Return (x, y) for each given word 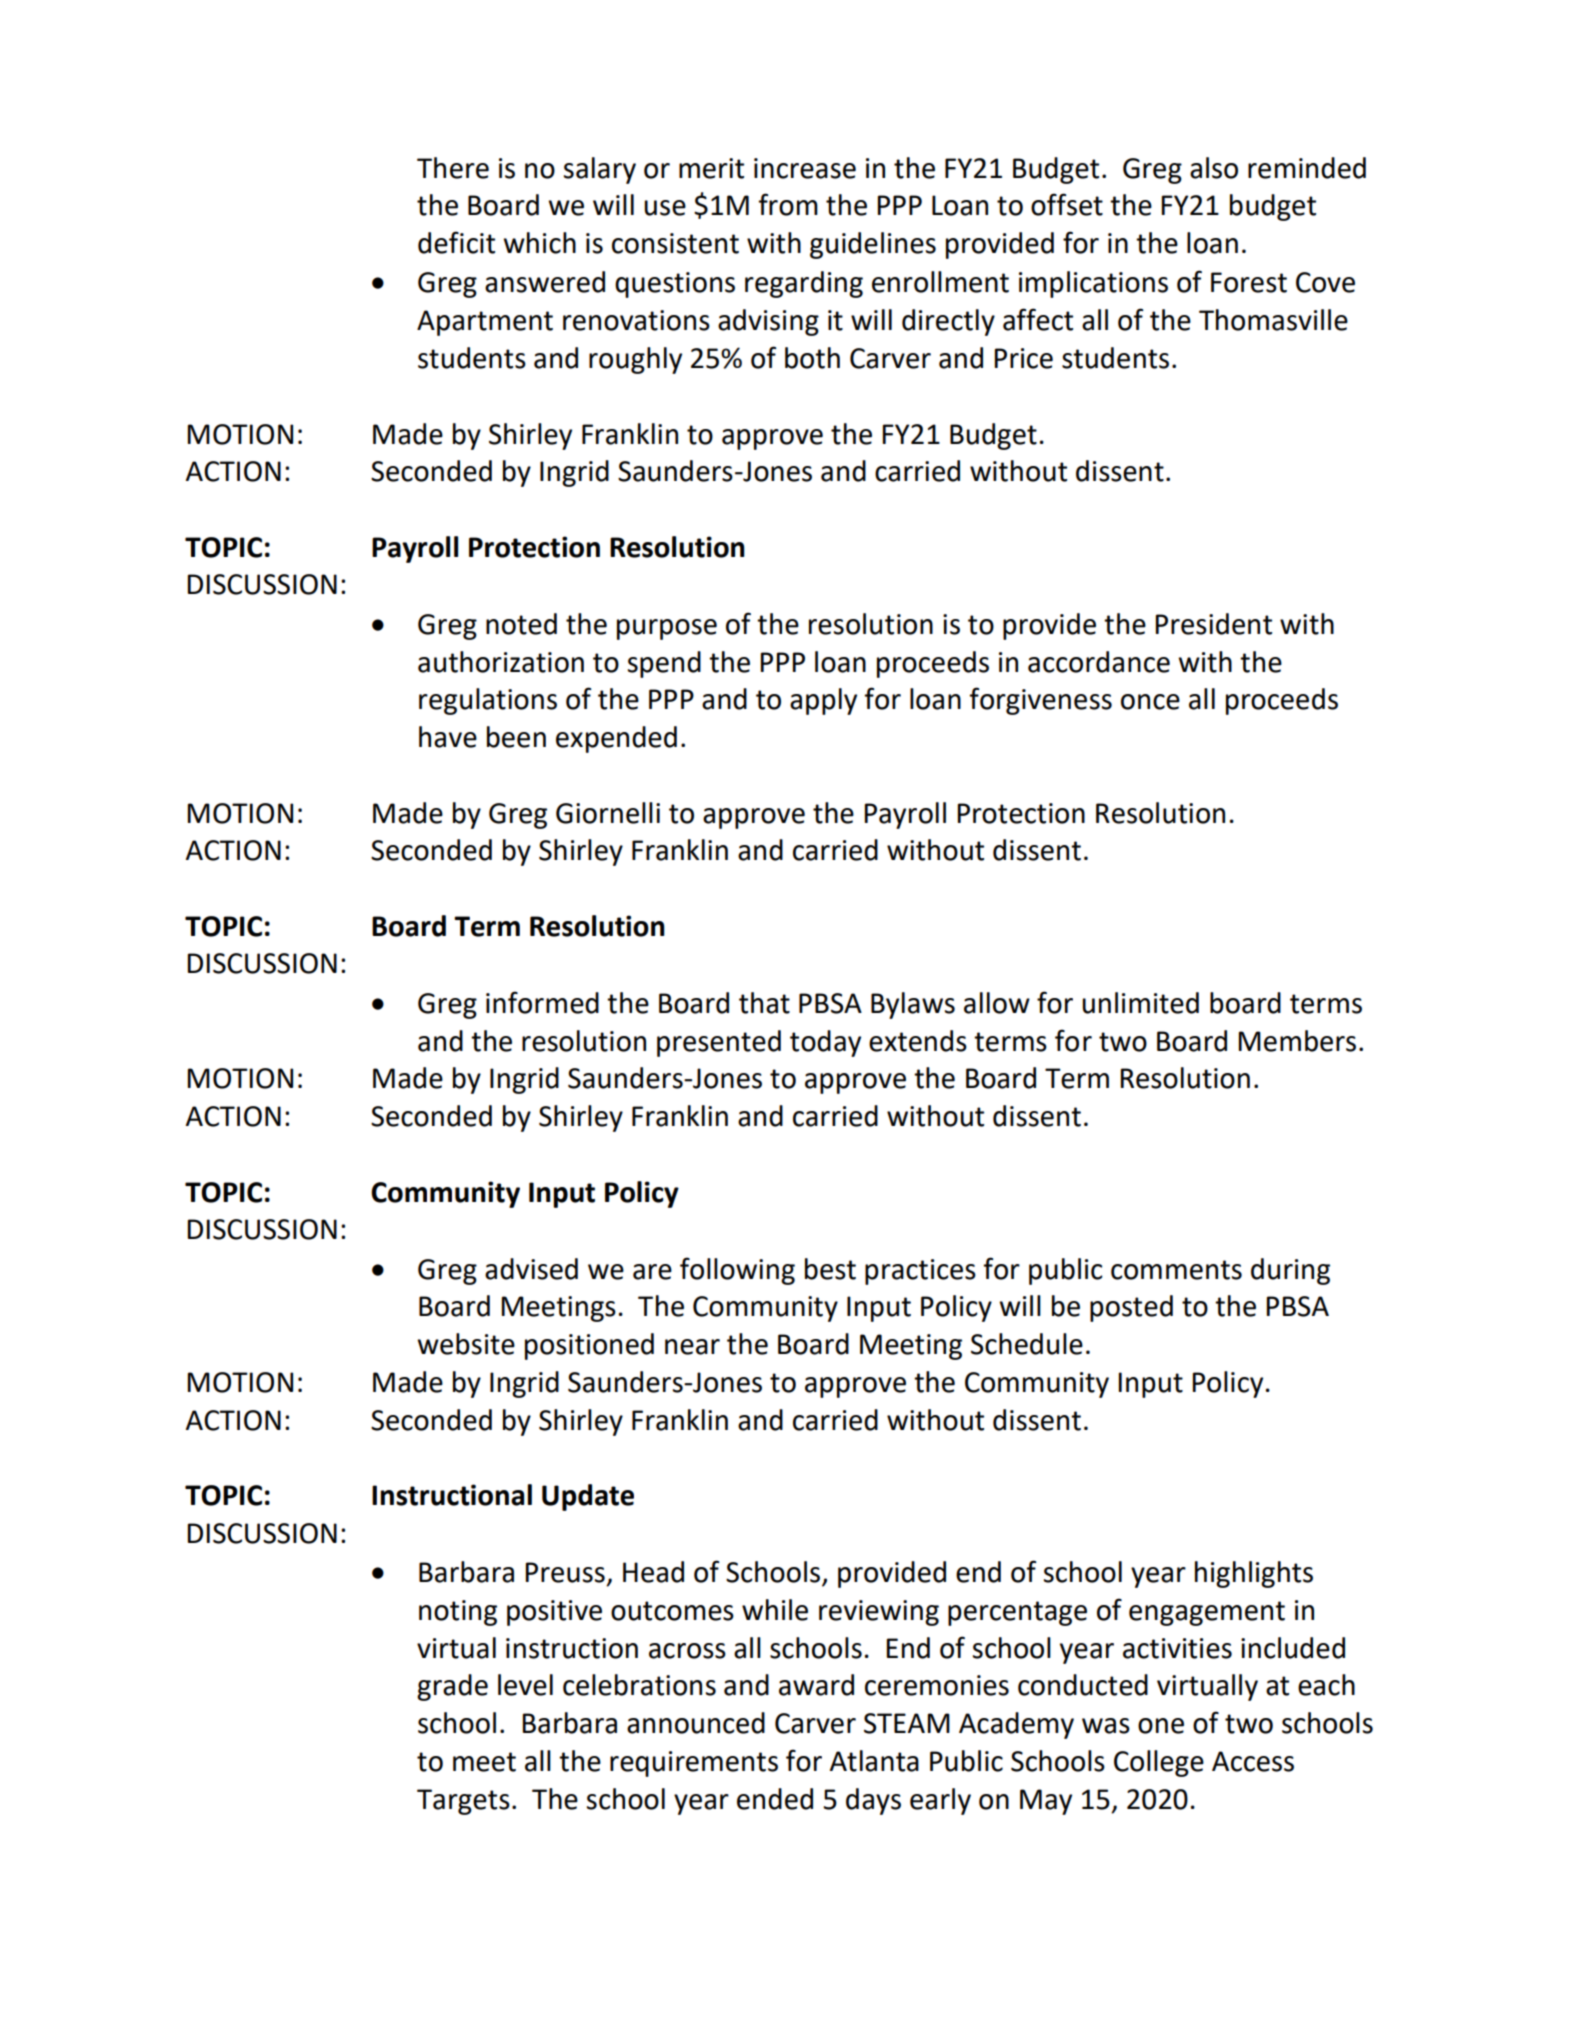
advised (531, 1269)
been (516, 737)
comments (1176, 1270)
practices (920, 1272)
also (1214, 168)
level (525, 1685)
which (539, 243)
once (1150, 702)
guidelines (873, 245)
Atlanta (874, 1761)
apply (823, 701)
